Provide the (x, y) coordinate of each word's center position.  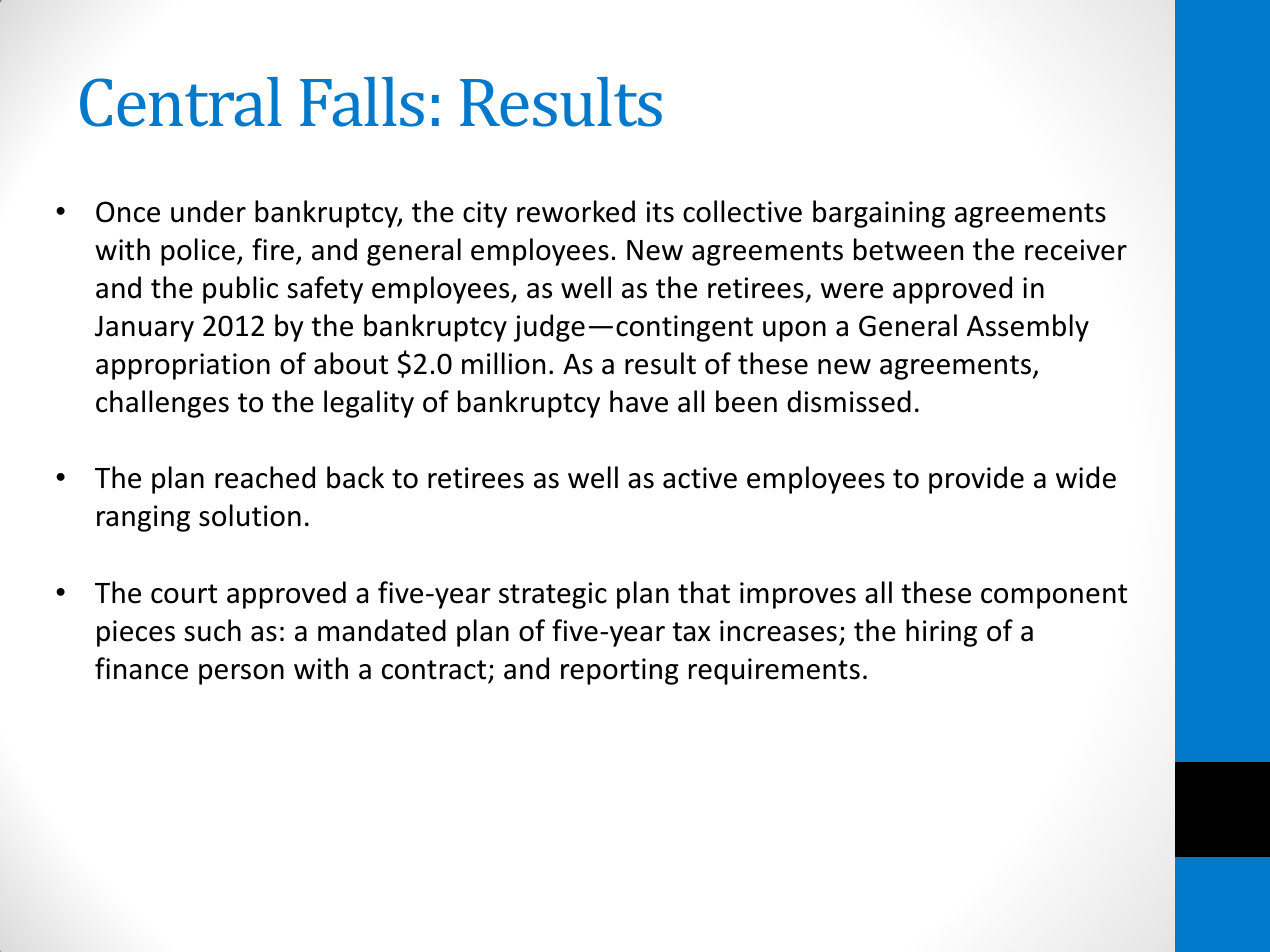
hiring (941, 633)
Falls (362, 102)
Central (181, 102)
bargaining (879, 214)
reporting (620, 671)
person (241, 674)
